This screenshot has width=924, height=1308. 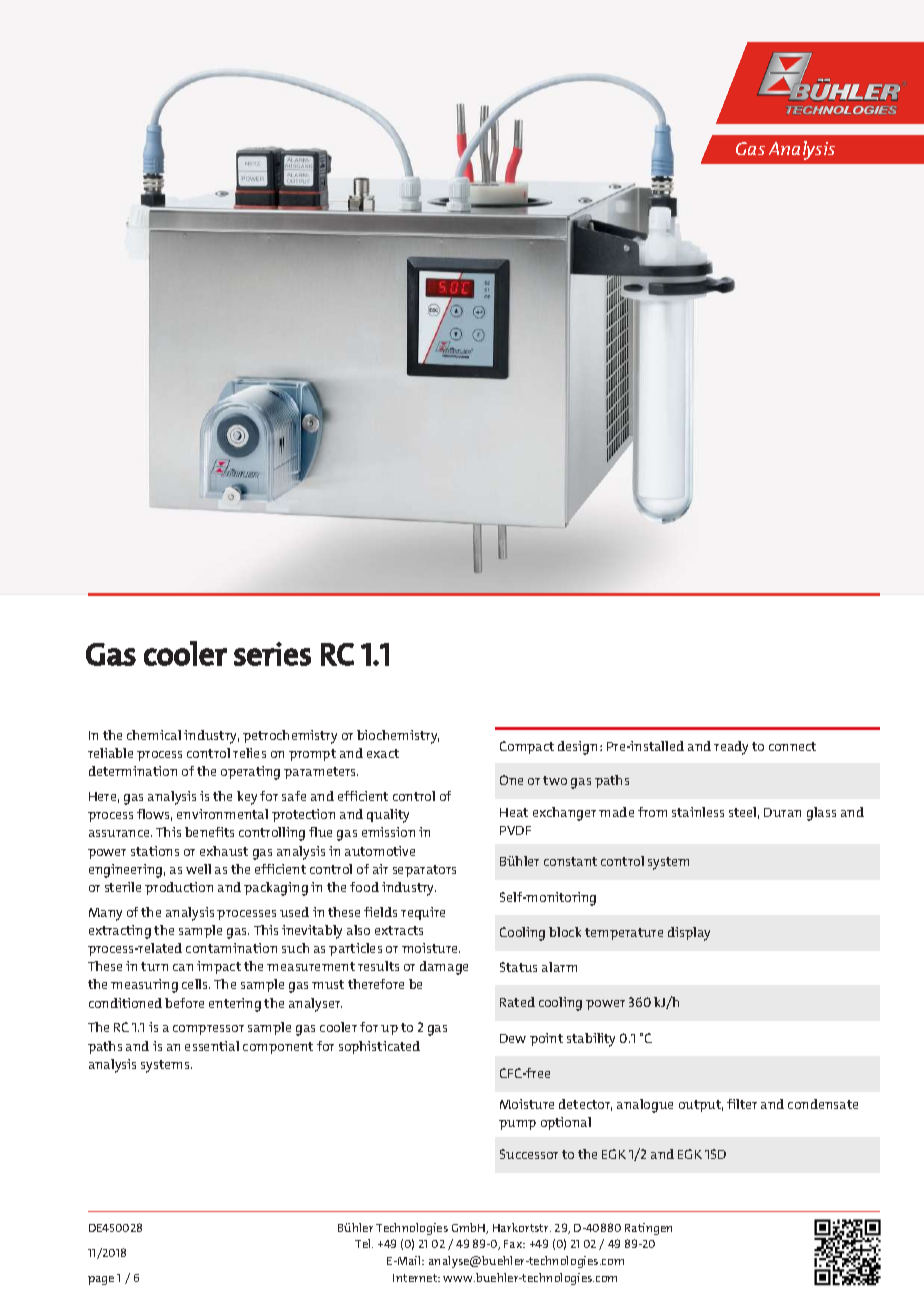 I want to click on Internet, so click(x=416, y=1278).
